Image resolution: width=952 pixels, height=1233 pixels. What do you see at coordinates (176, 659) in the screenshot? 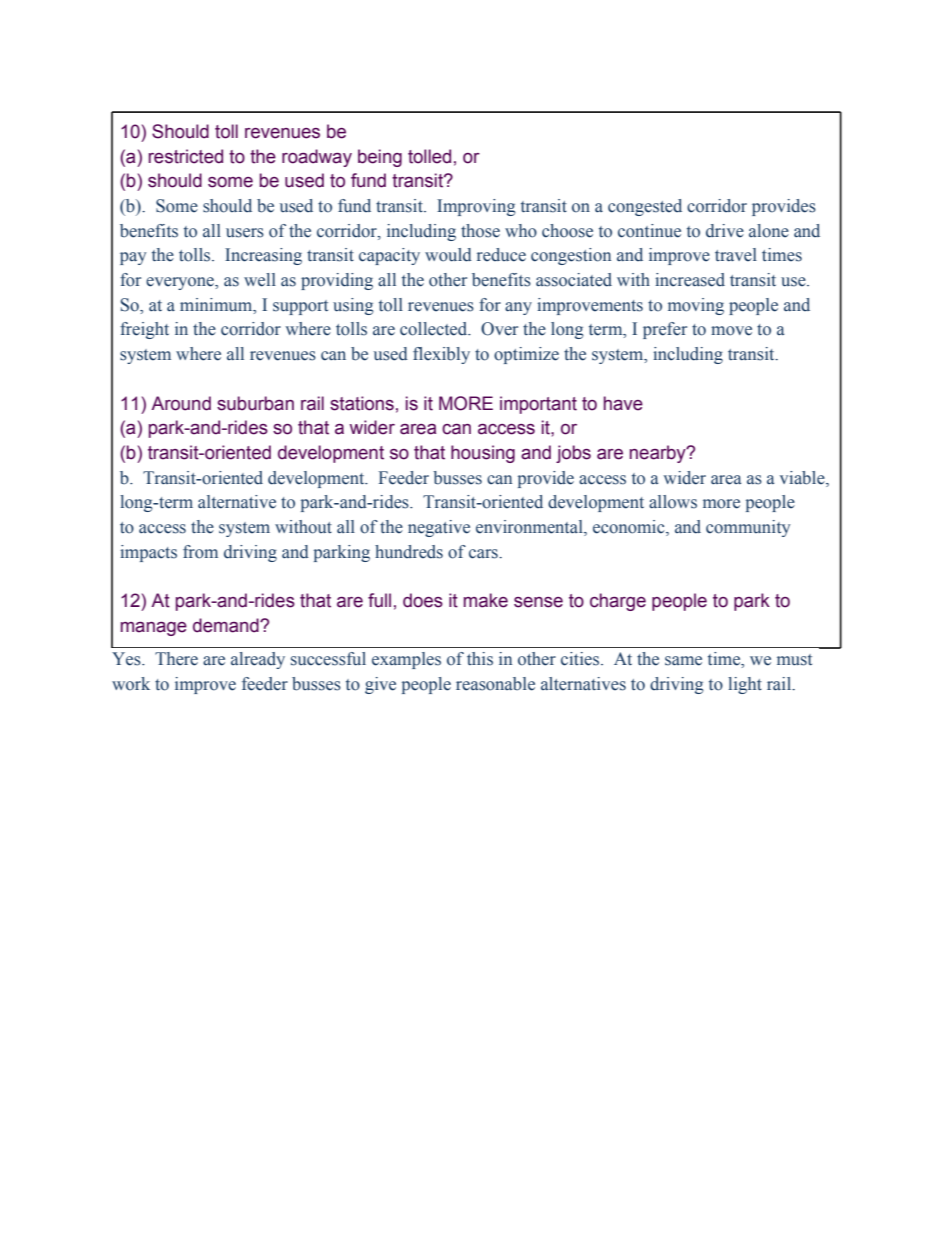
I see `There` at bounding box center [176, 659].
